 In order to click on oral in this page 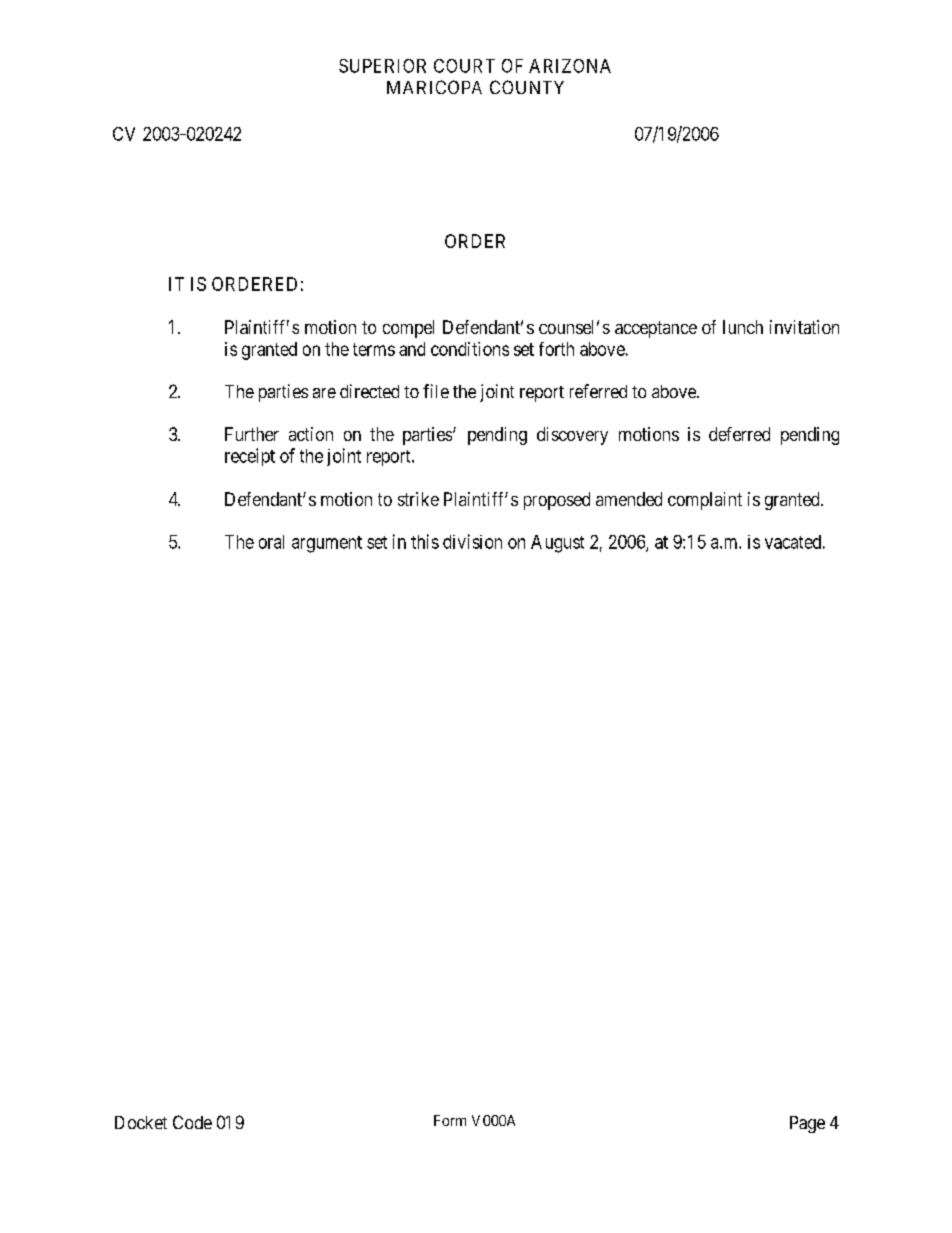, I will do `click(271, 542)`.
